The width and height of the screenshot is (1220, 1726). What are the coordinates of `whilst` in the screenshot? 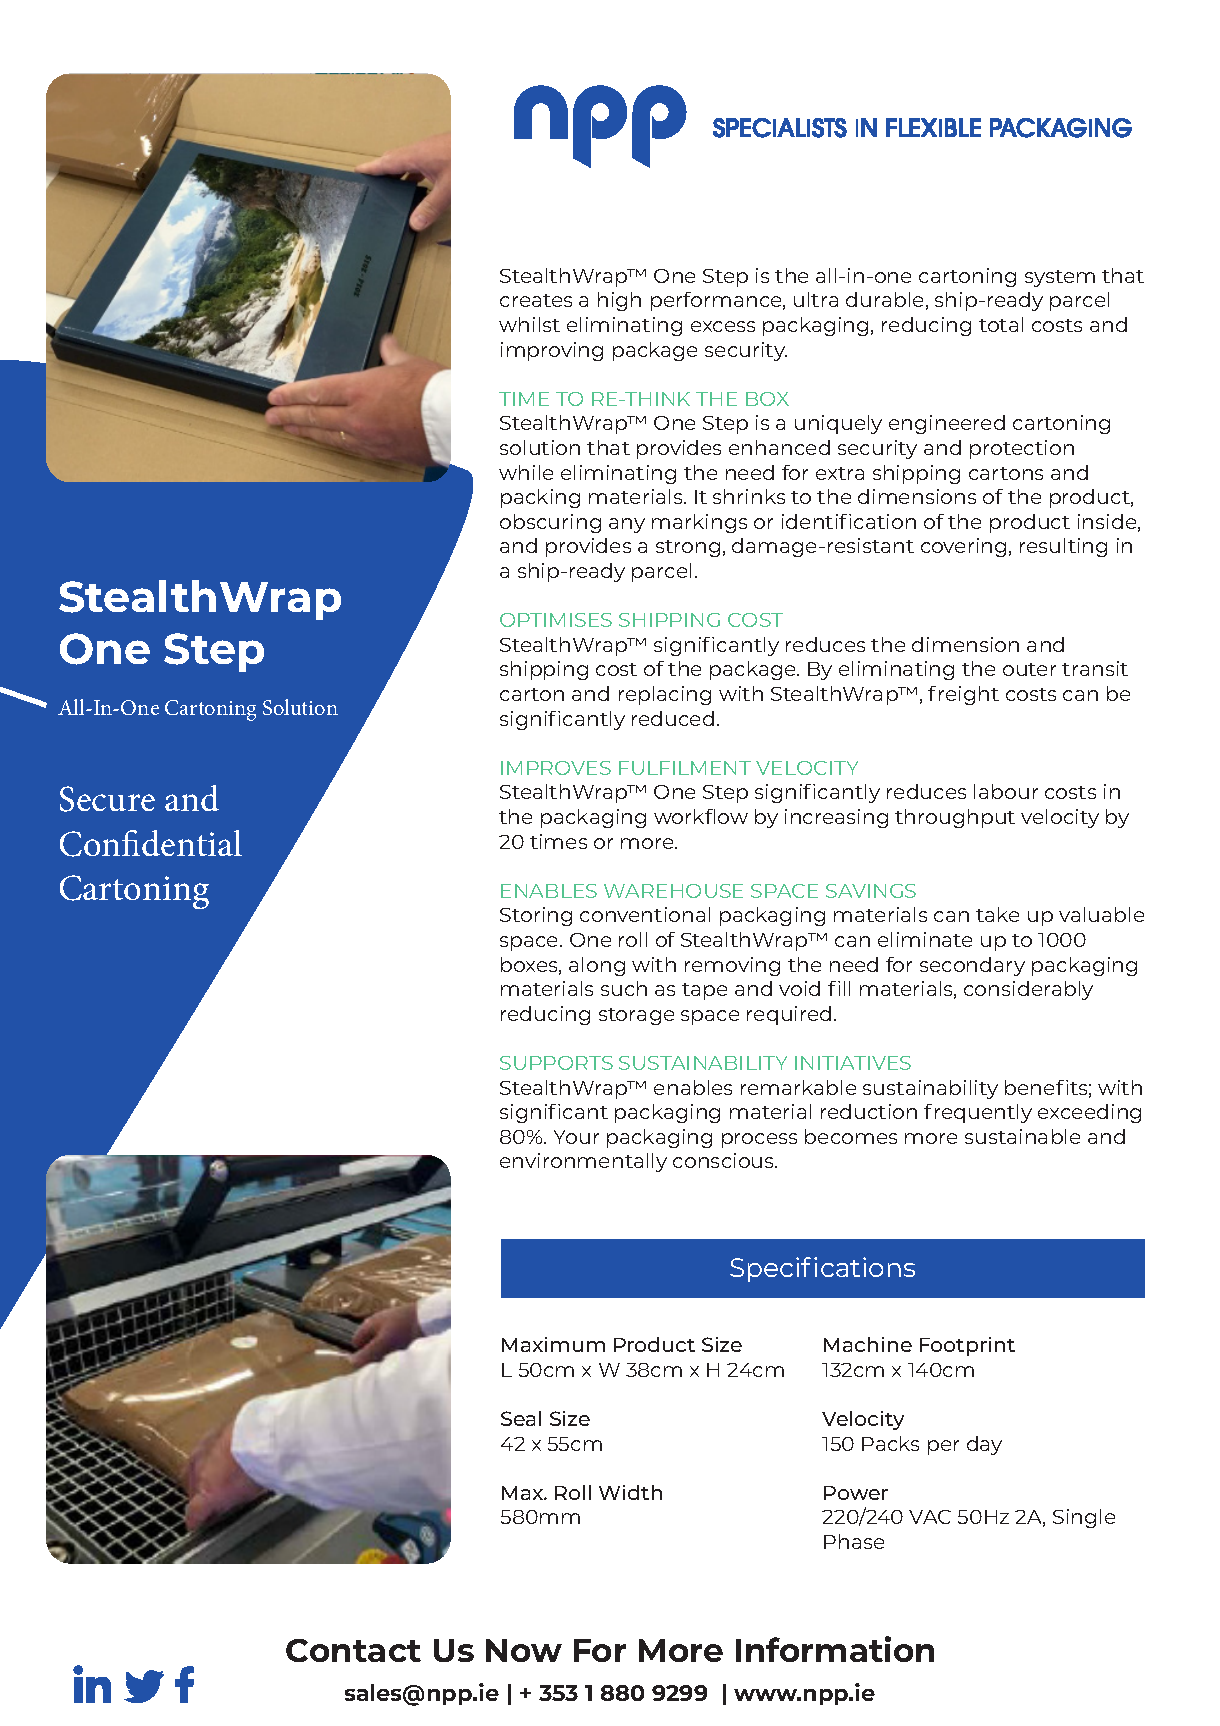 It's located at (529, 324).
